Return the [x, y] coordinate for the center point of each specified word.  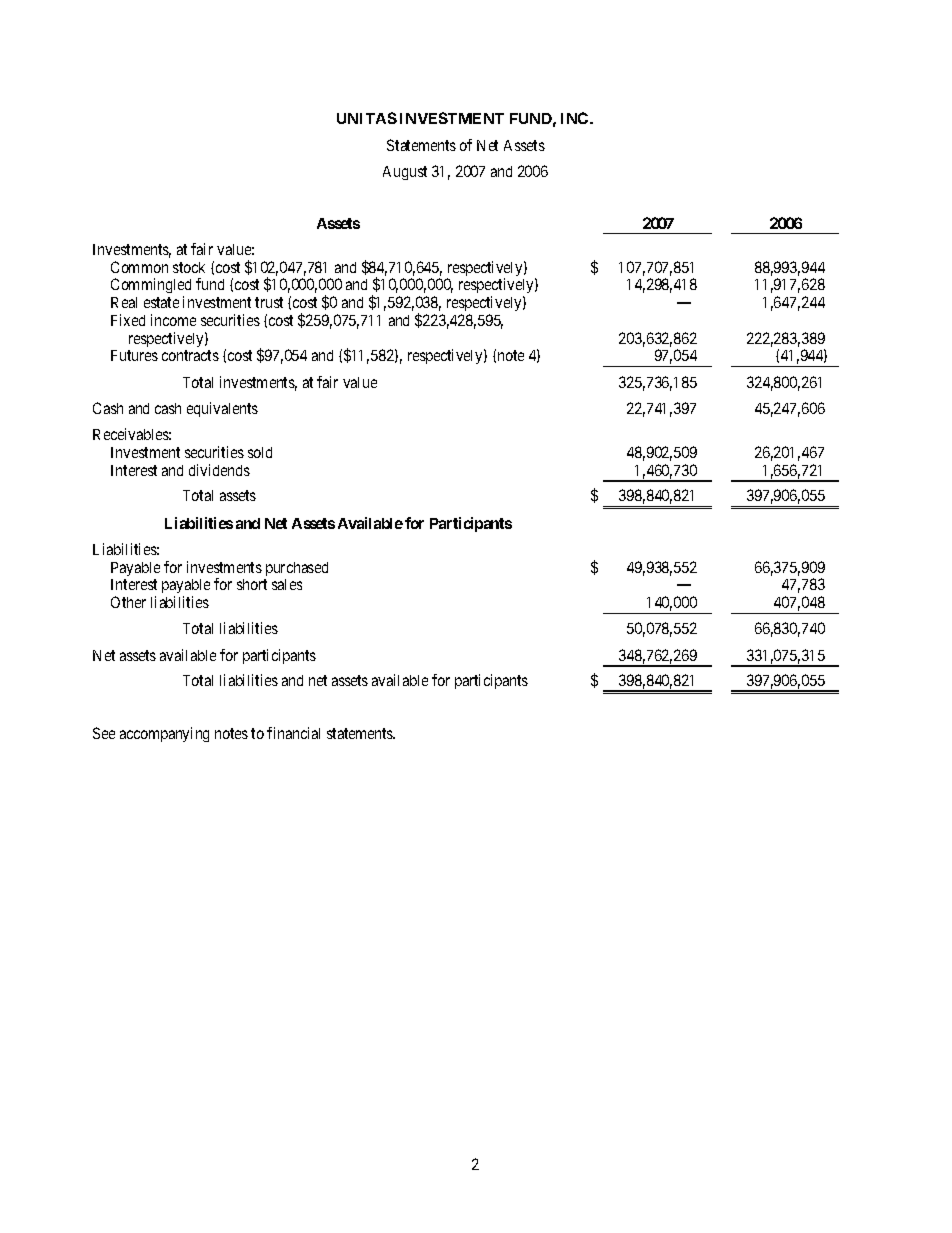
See [104, 733]
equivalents [222, 409]
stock [189, 267]
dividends [219, 470]
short [252, 584]
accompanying [164, 734]
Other [128, 602]
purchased [297, 569]
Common [139, 267]
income [173, 320]
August [405, 173]
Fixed [128, 320]
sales [287, 584]
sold [260, 452]
